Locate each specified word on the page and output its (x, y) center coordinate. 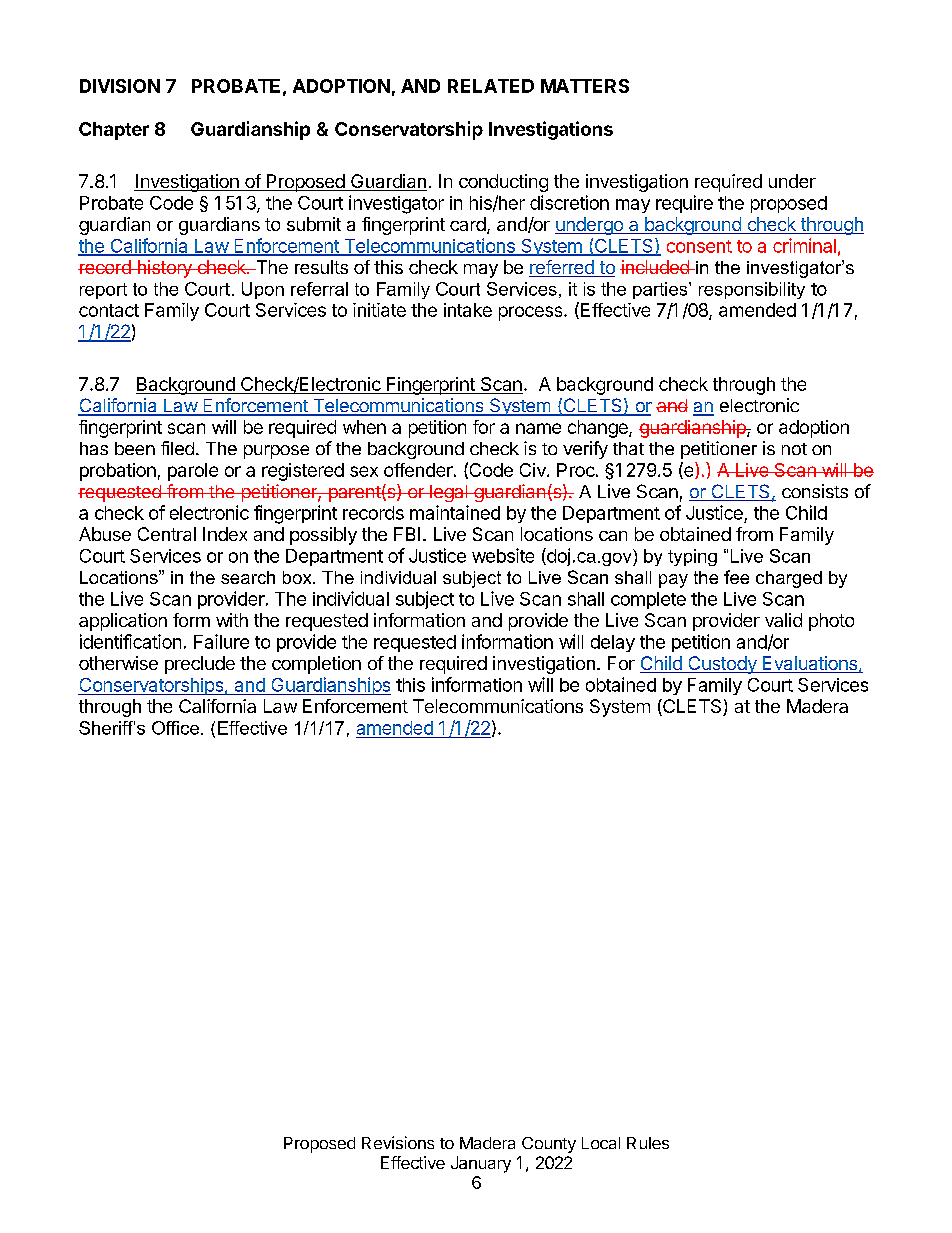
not (794, 449)
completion (316, 665)
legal (448, 493)
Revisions (398, 1142)
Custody (722, 665)
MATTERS (585, 86)
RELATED (491, 86)
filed (177, 448)
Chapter (114, 131)
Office (175, 728)
